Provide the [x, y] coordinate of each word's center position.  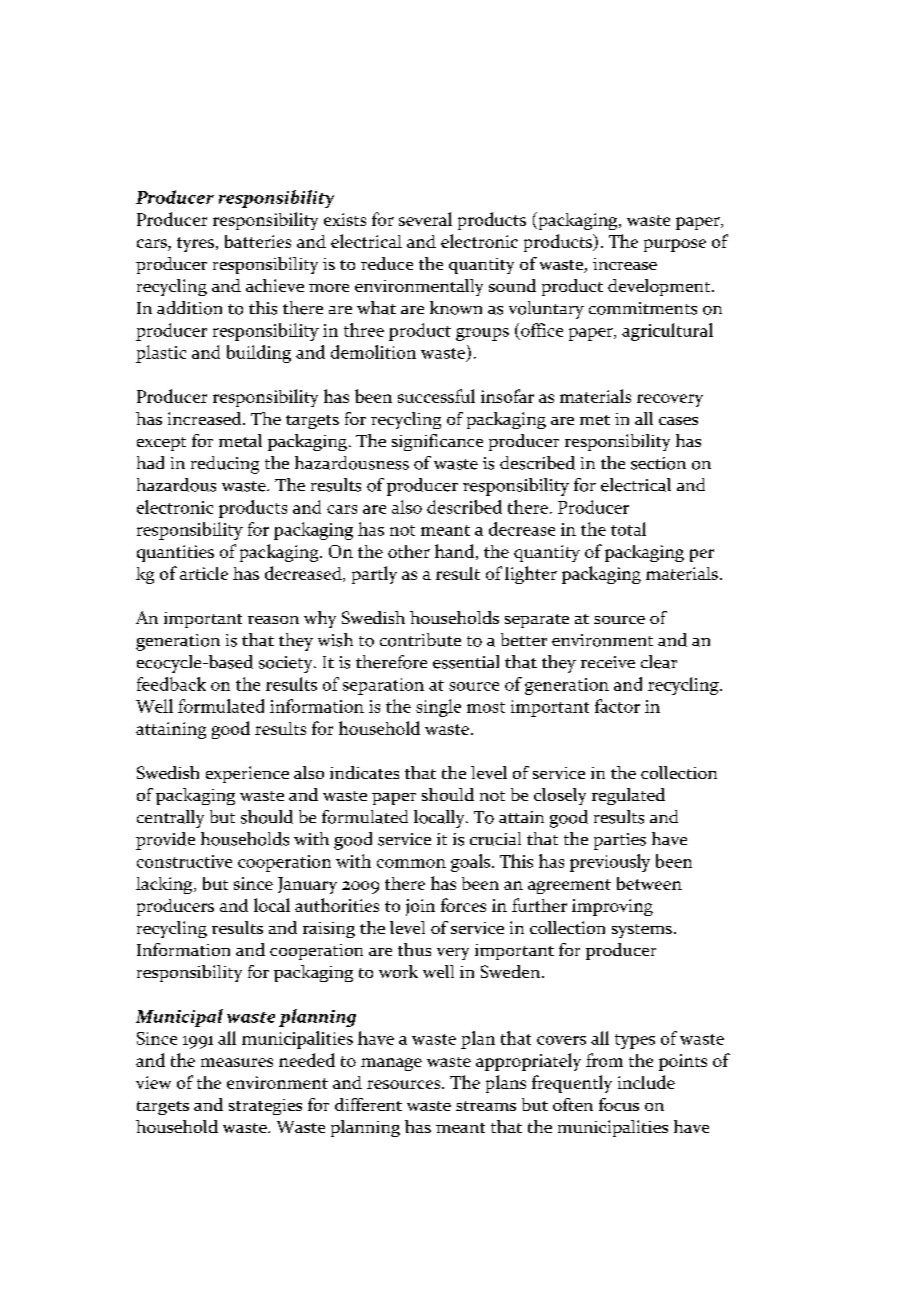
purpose [675, 245]
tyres [195, 244]
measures [237, 1062]
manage [391, 1064]
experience [247, 774]
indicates [364, 772]
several [425, 219]
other [409, 551]
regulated [628, 796]
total [628, 529]
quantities [175, 553]
